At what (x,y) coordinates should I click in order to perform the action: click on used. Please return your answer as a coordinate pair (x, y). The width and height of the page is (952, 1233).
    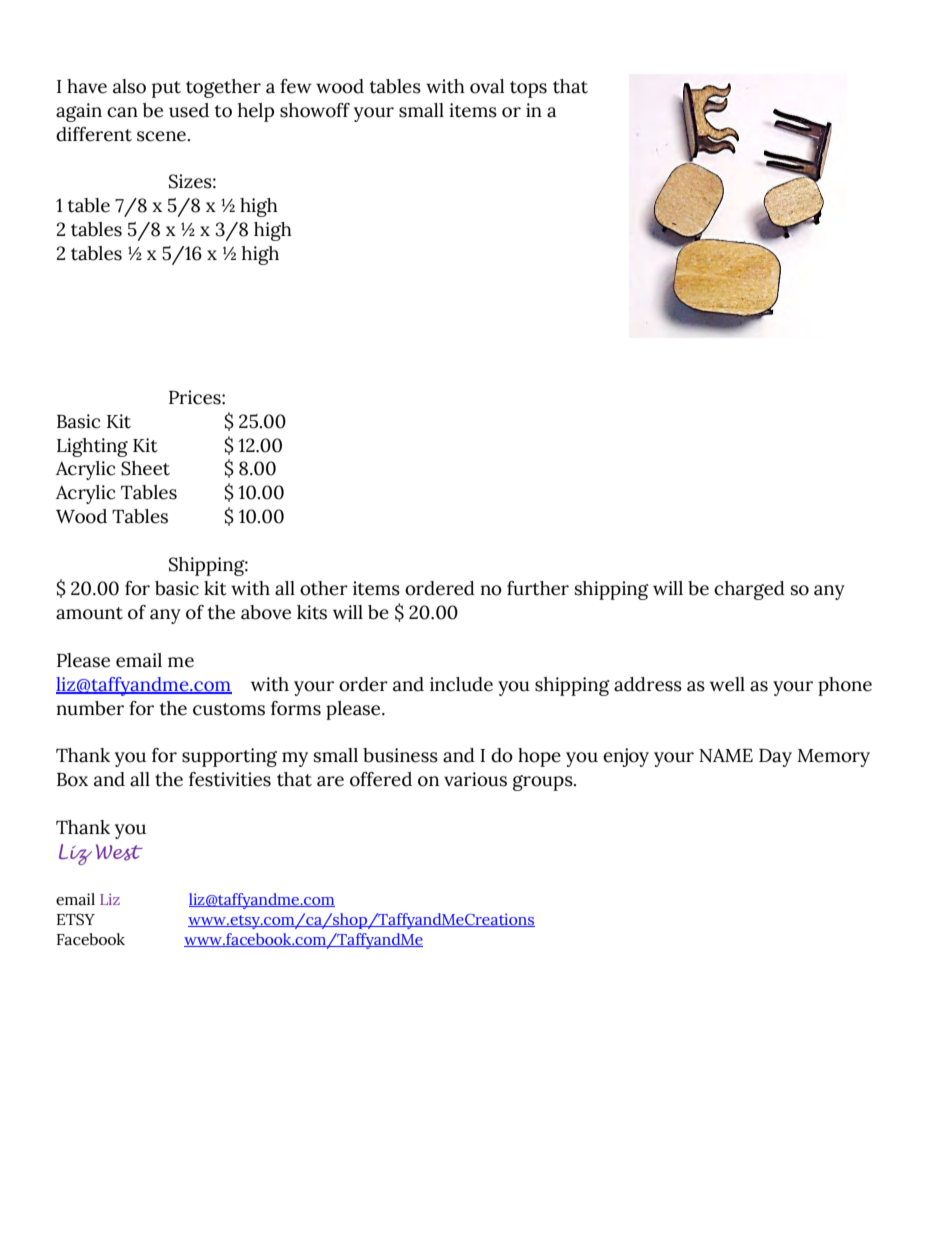
    Looking at the image, I should click on (189, 110).
